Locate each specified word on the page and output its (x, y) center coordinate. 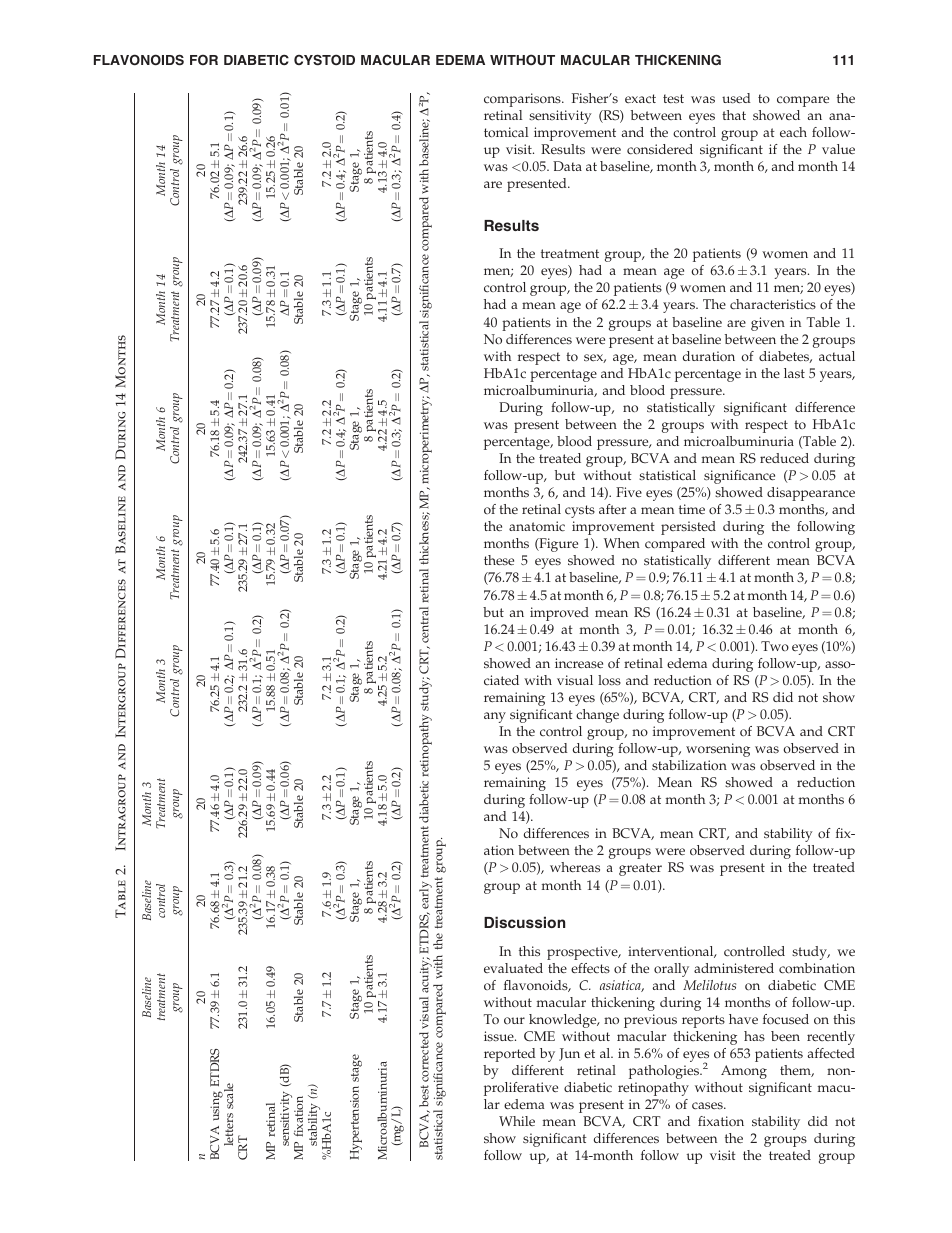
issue (500, 1036)
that (734, 115)
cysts (580, 511)
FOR (204, 59)
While (517, 1121)
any (495, 717)
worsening (718, 750)
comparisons (523, 100)
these (499, 560)
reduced (784, 458)
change (597, 716)
